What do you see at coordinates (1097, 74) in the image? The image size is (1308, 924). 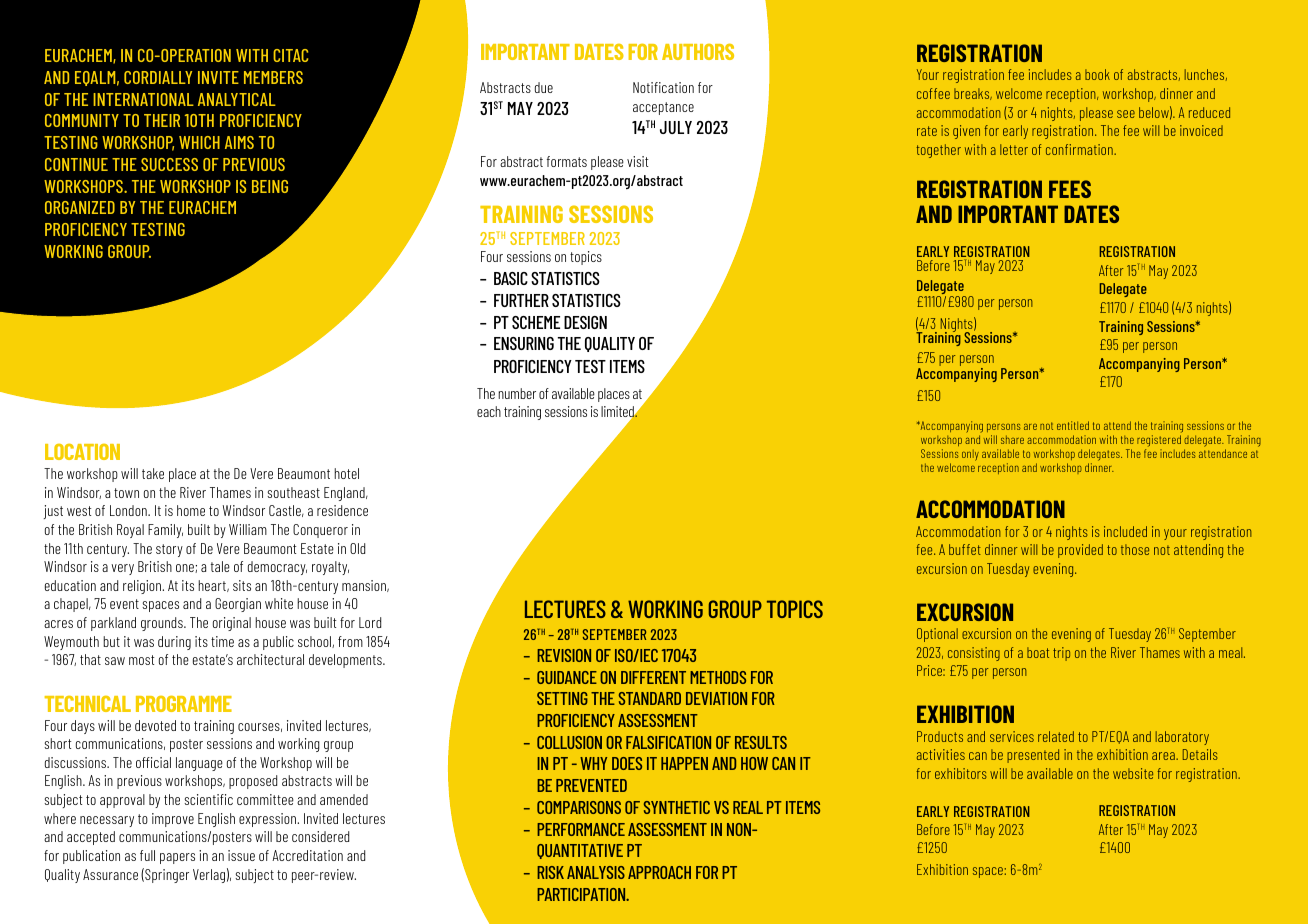 I see `book` at bounding box center [1097, 74].
